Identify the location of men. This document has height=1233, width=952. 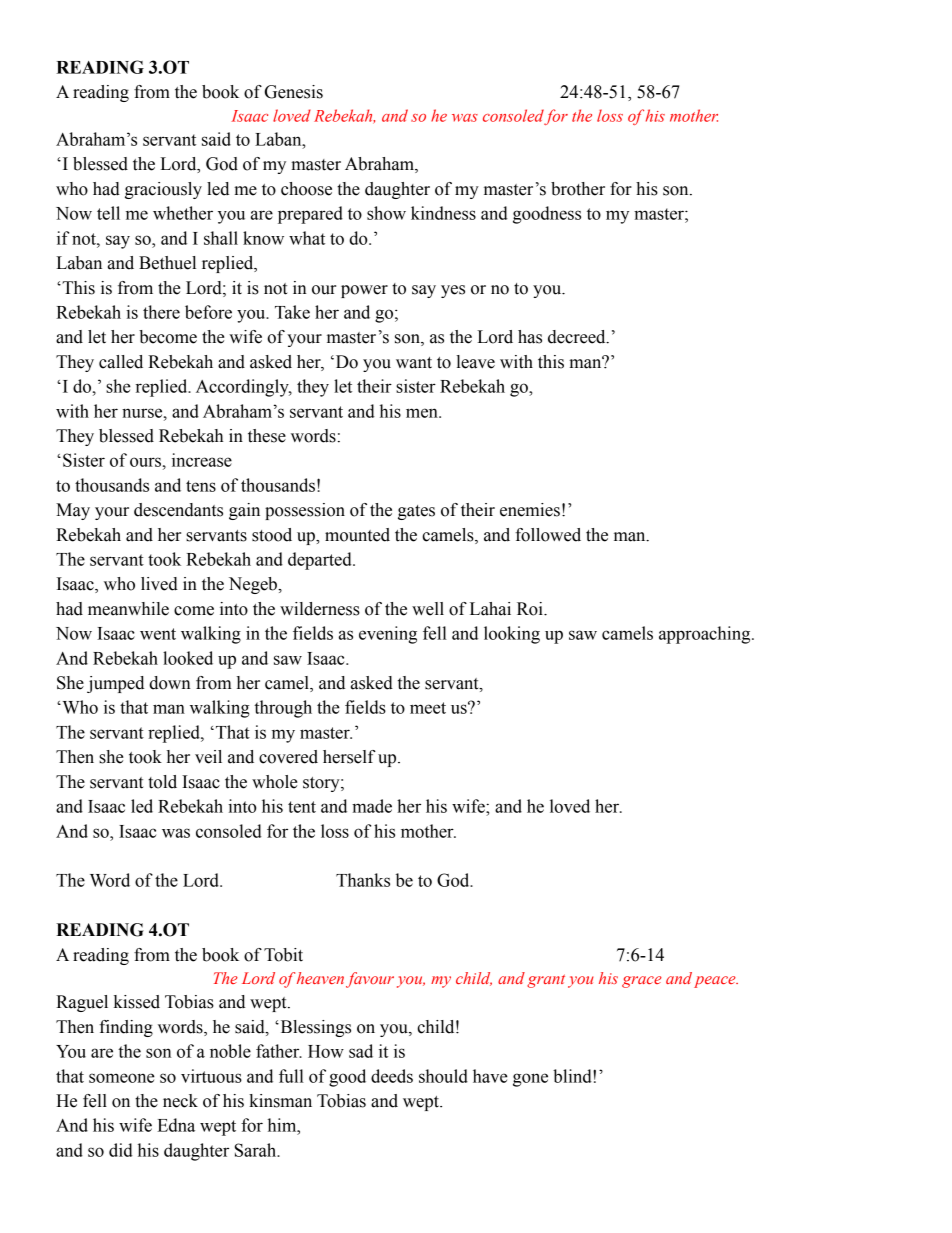
(423, 413).
